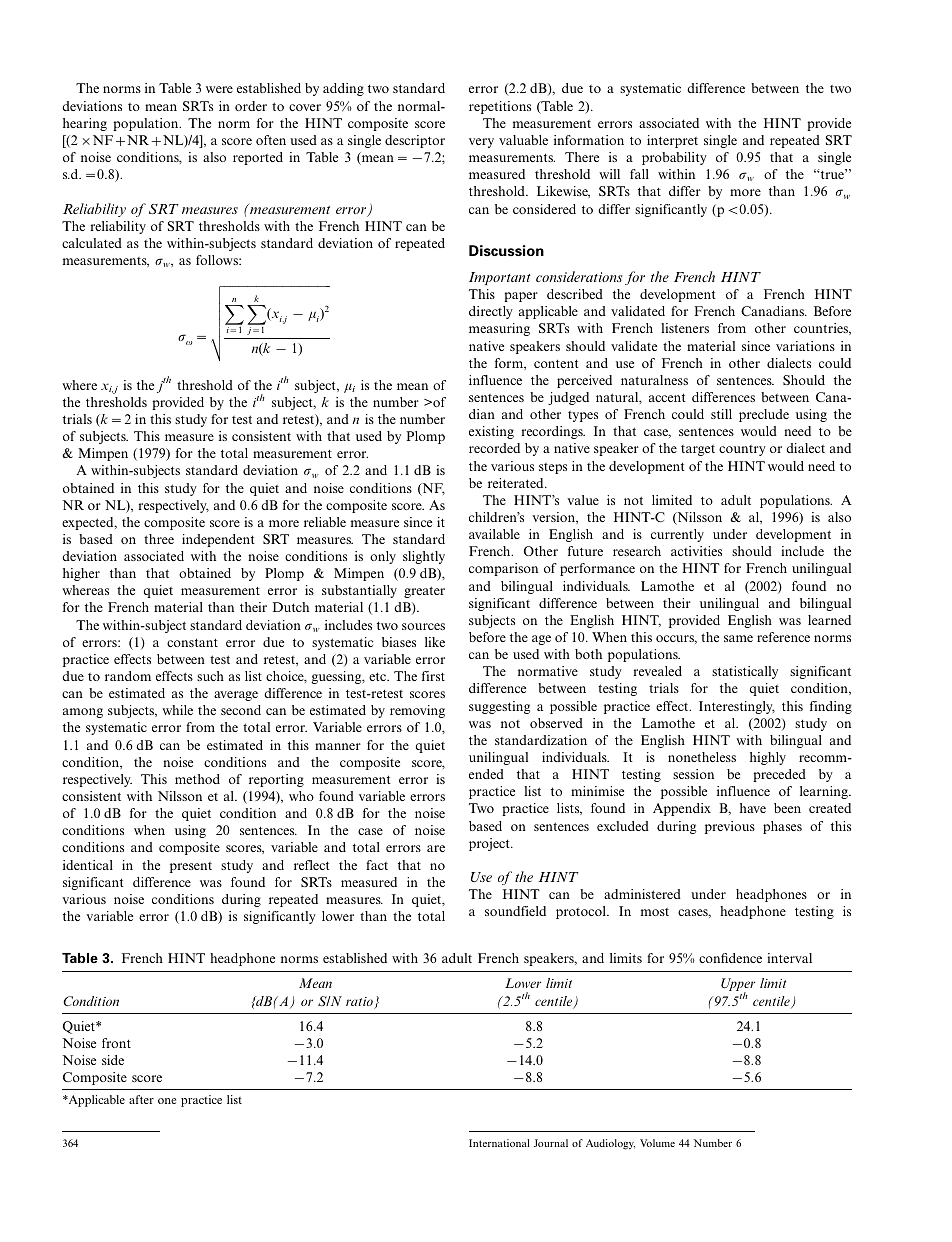 The width and height of the image is (952, 1242). I want to click on were, so click(219, 89).
